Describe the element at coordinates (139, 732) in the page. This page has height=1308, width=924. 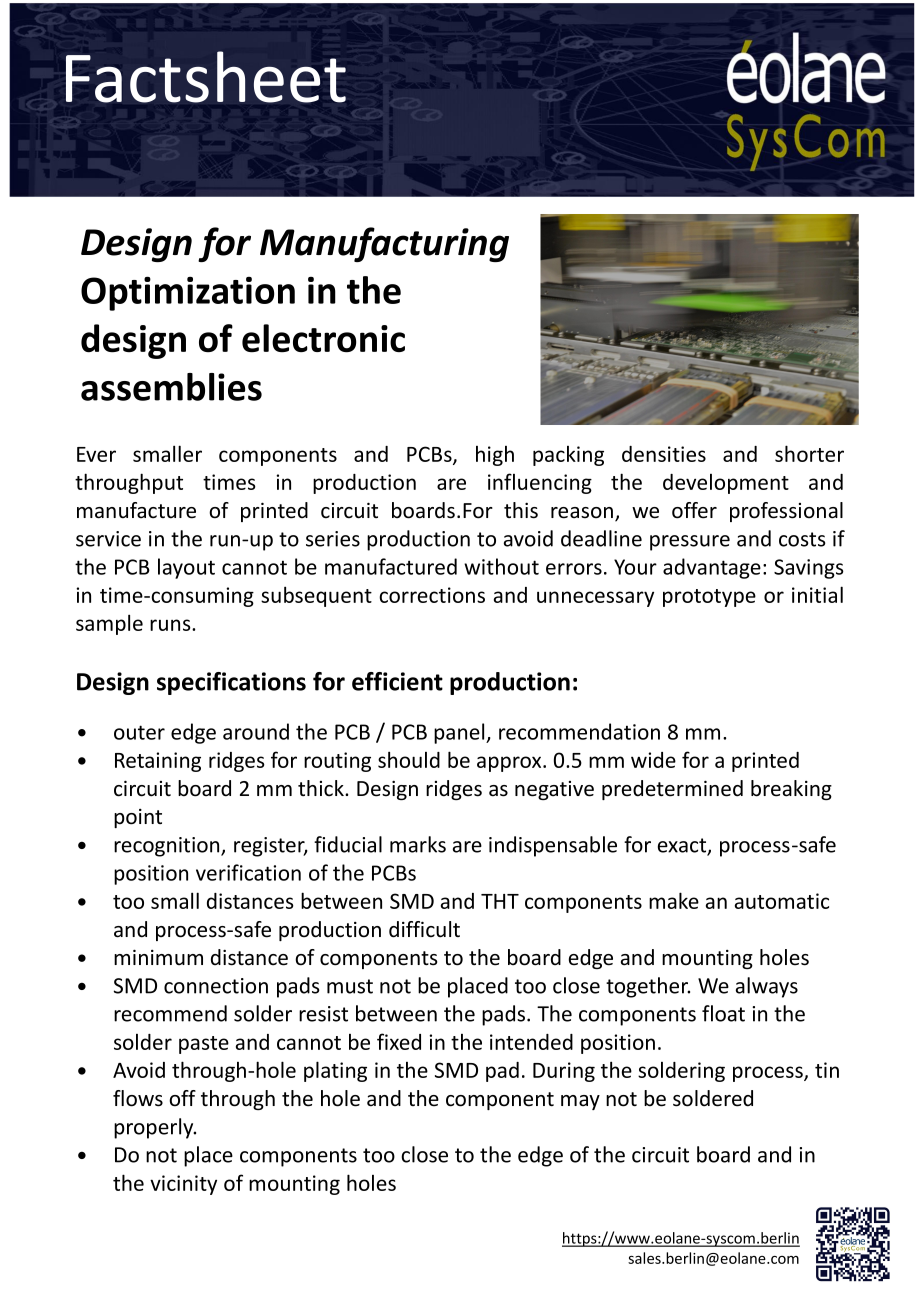
I see `outer` at that location.
